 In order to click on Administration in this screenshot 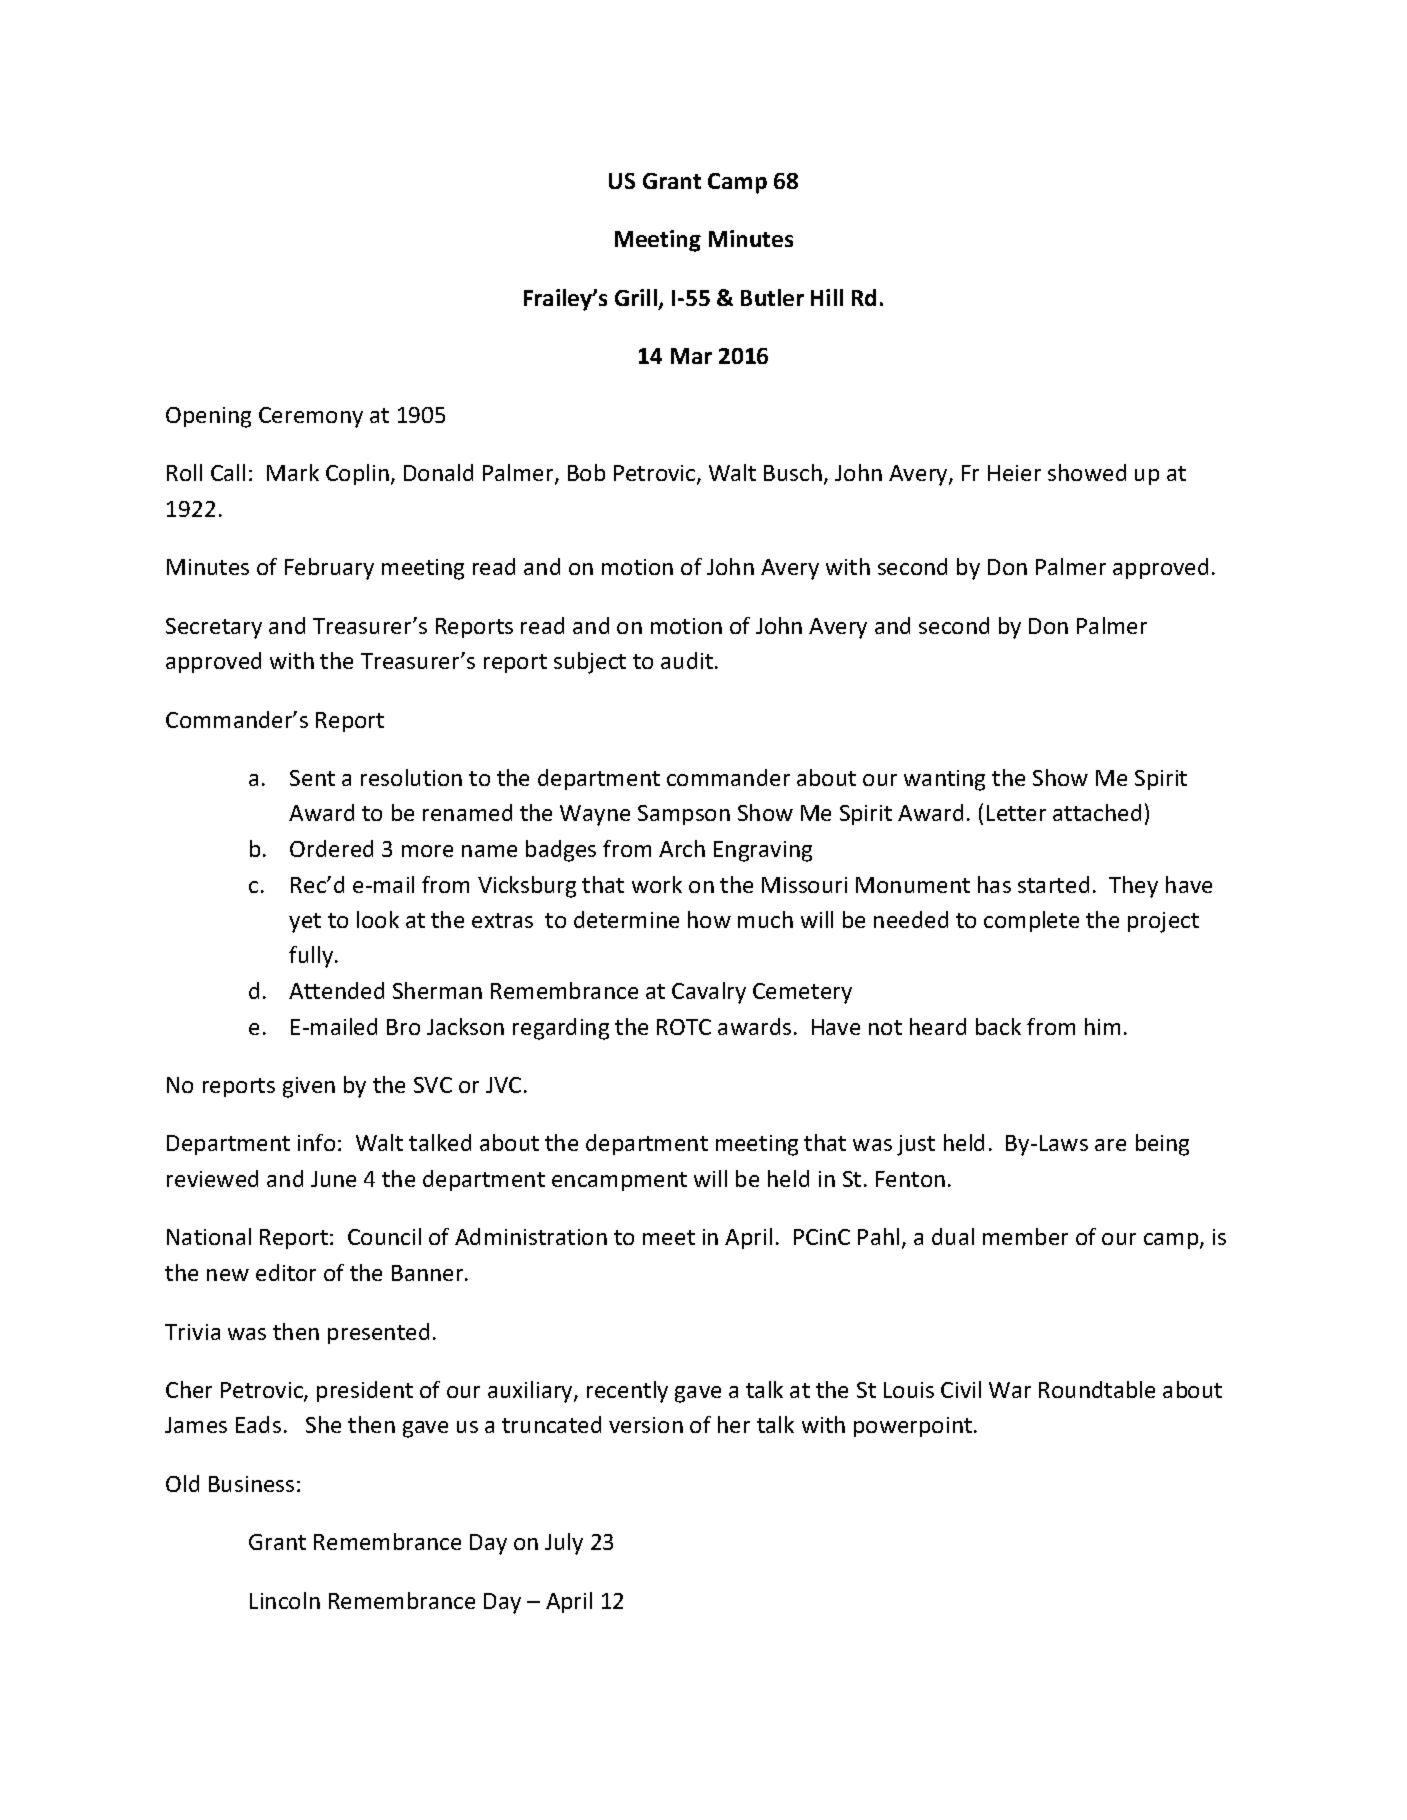, I will do `click(531, 1236)`.
